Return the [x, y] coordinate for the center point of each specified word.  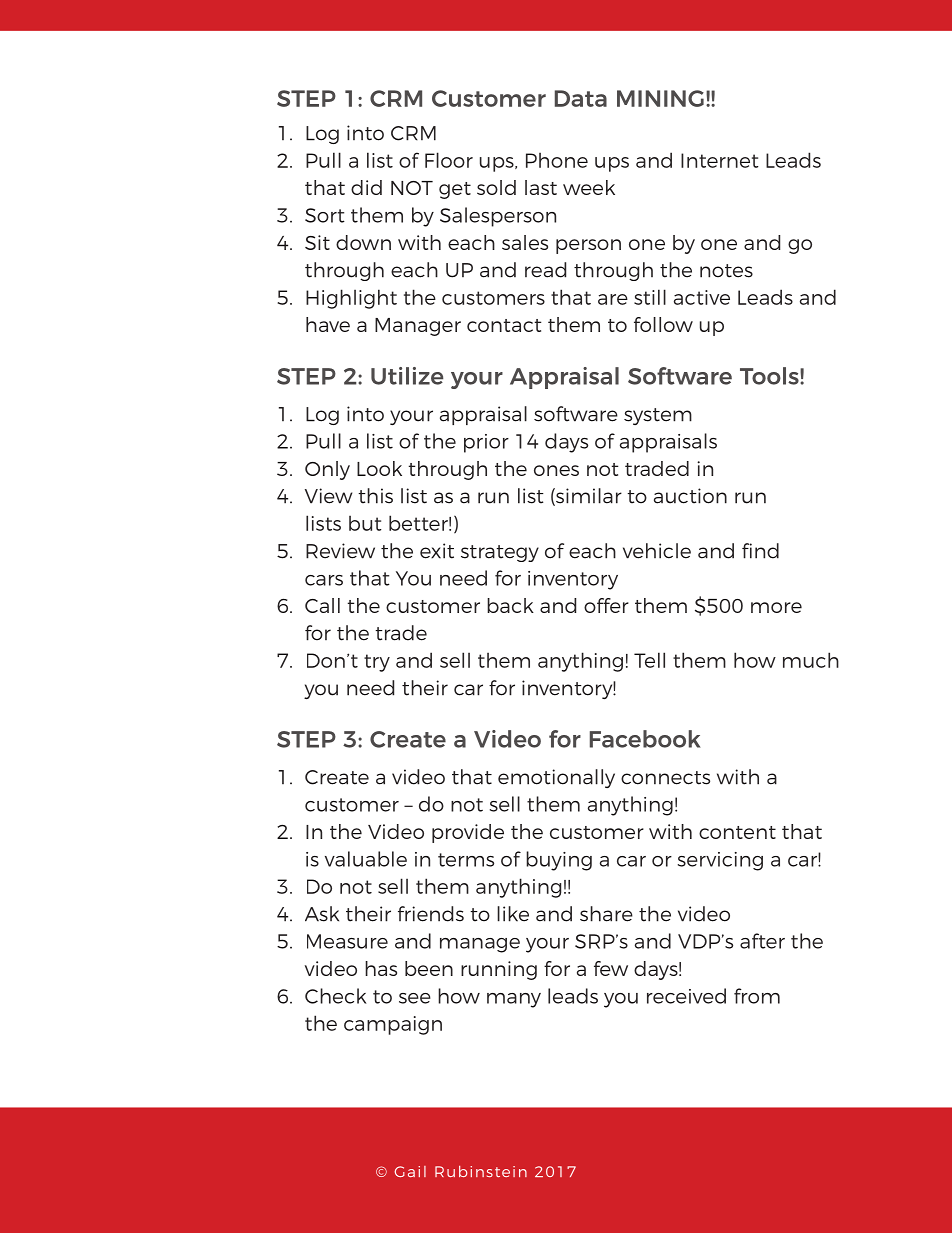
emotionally [556, 778]
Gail [410, 1171]
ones [556, 470]
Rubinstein [481, 1171]
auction [690, 496]
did [366, 187]
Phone [557, 160]
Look [379, 468]
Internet [720, 160]
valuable [366, 859]
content [737, 832]
